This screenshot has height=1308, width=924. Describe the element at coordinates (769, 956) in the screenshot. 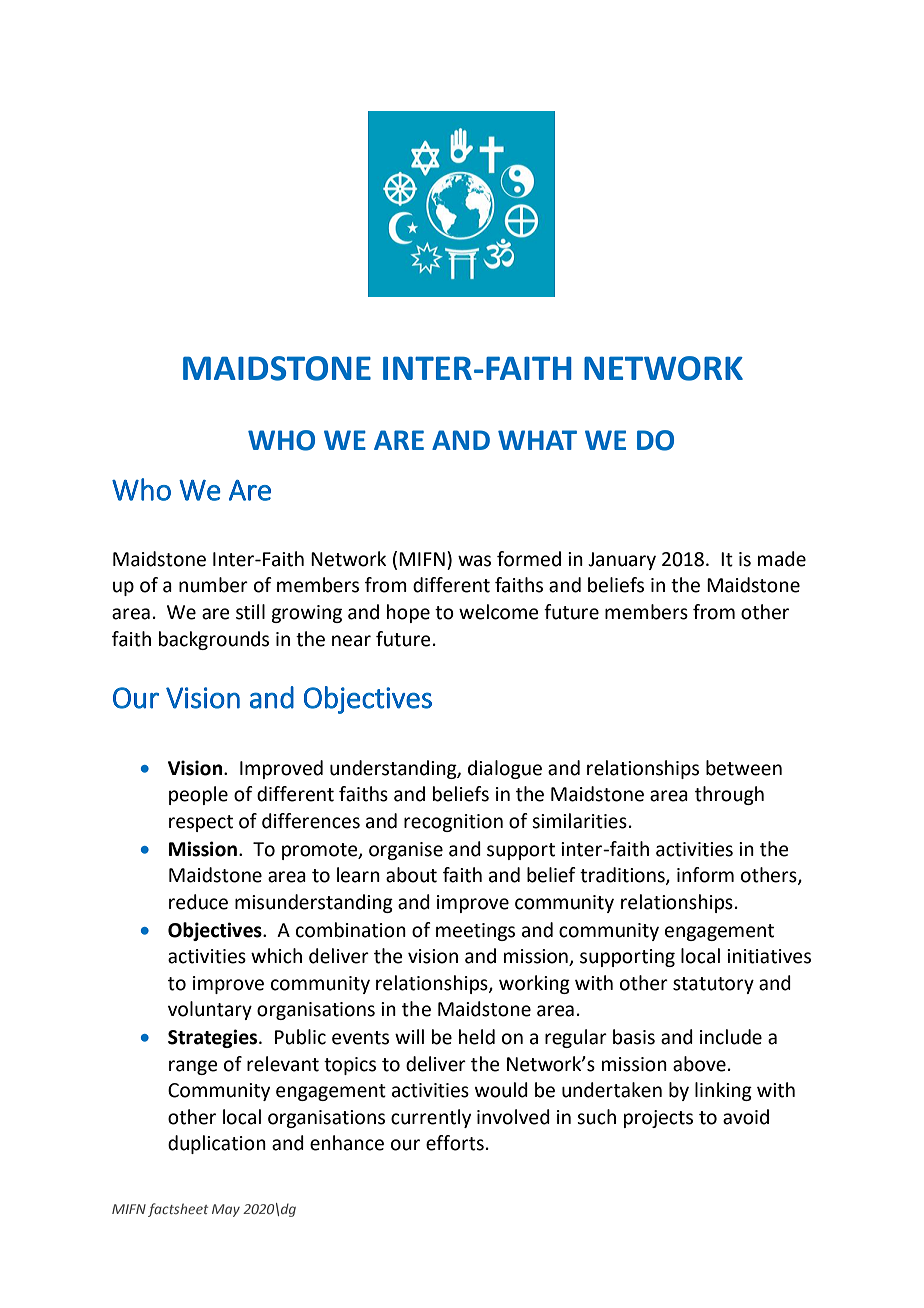

I see `initiatives` at that location.
